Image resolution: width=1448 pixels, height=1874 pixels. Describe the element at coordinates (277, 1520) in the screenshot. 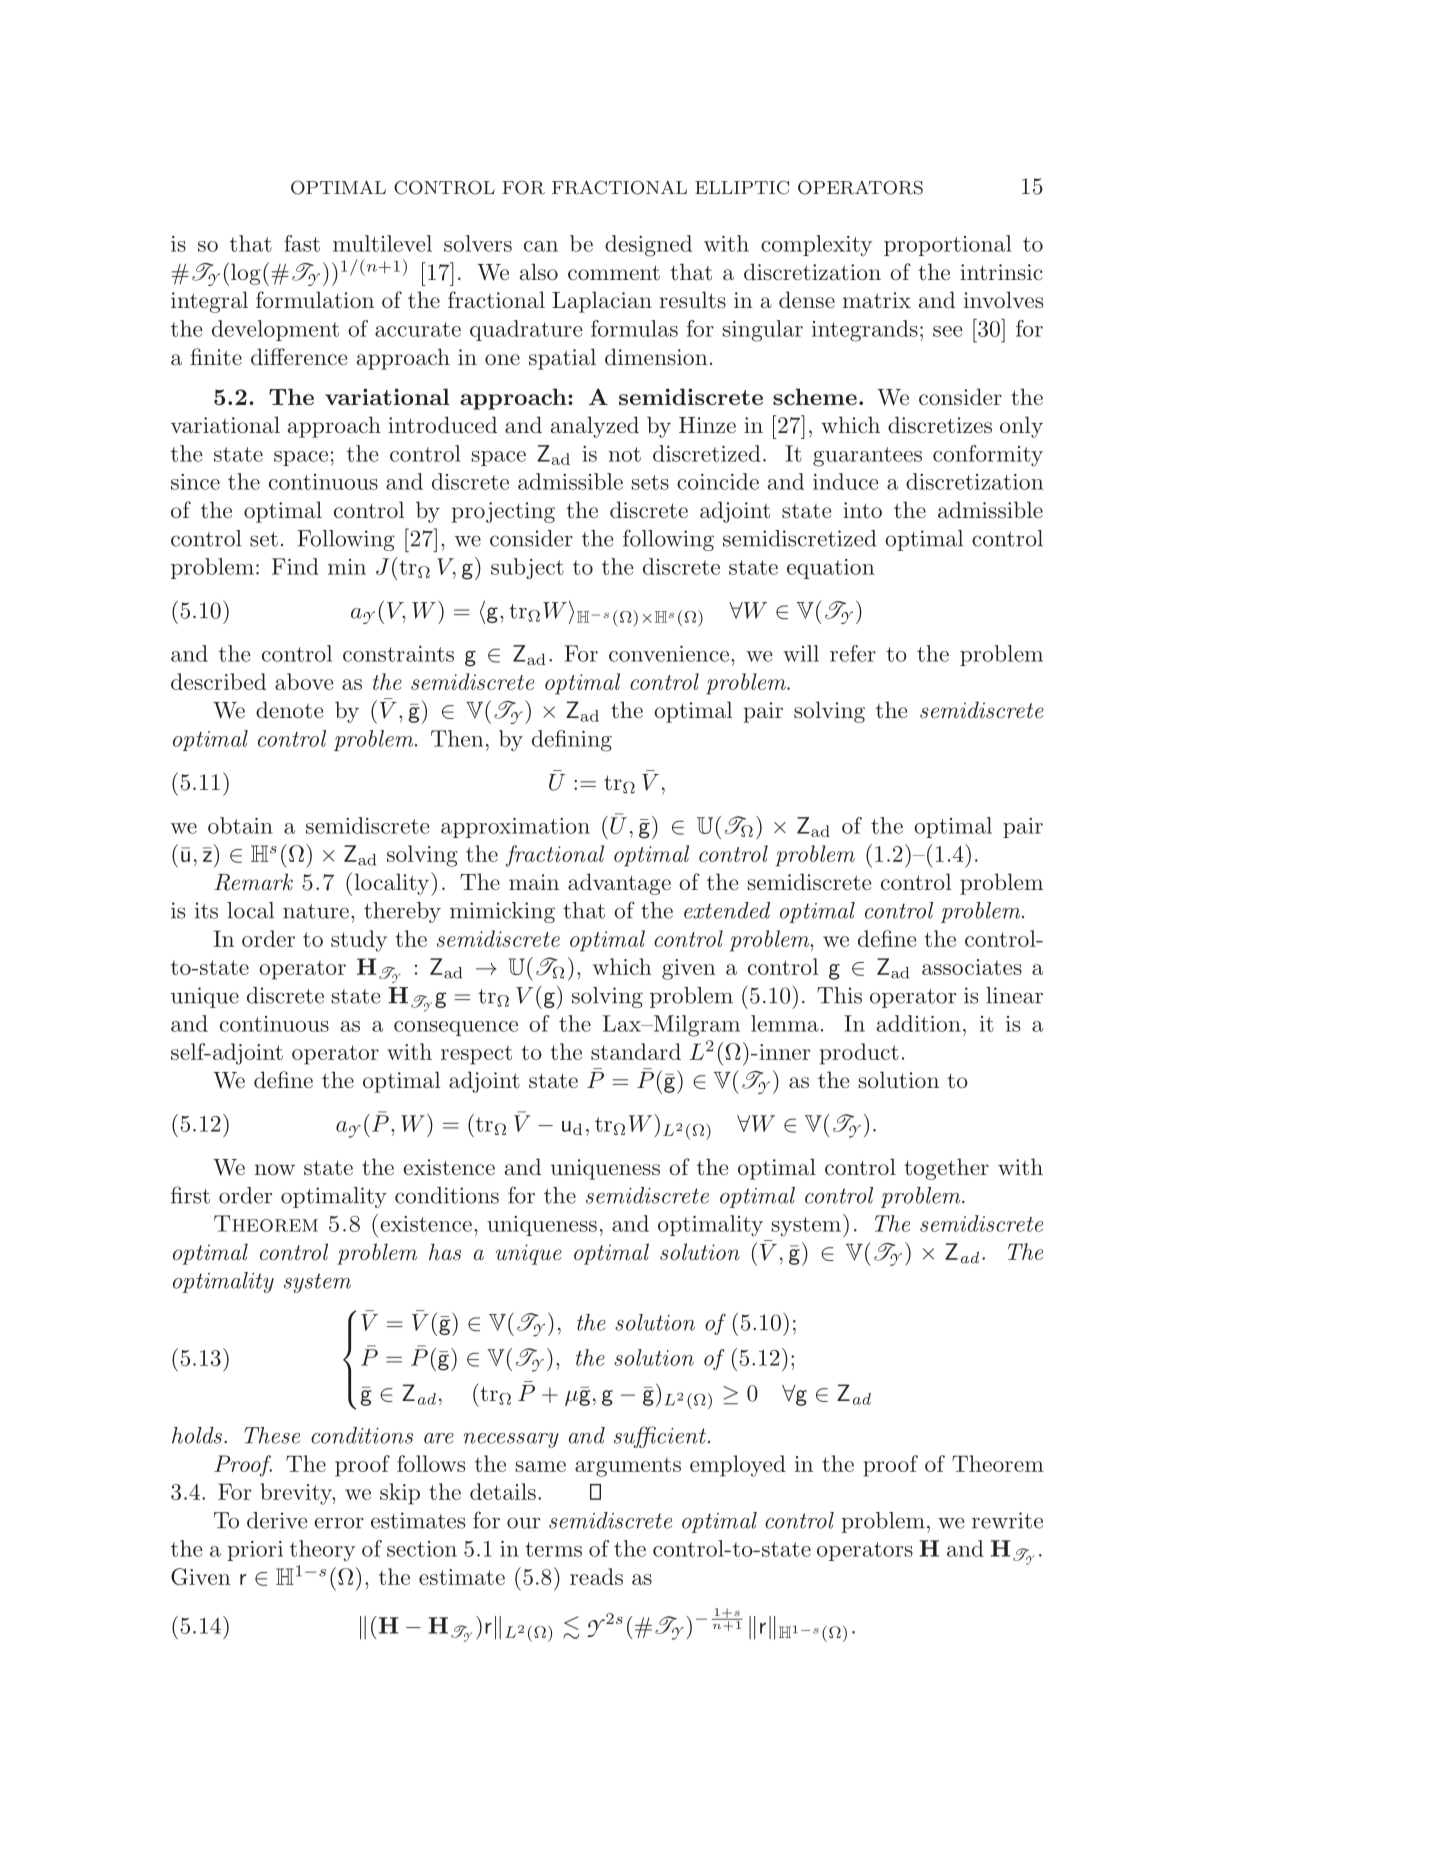

I see `derive` at that location.
